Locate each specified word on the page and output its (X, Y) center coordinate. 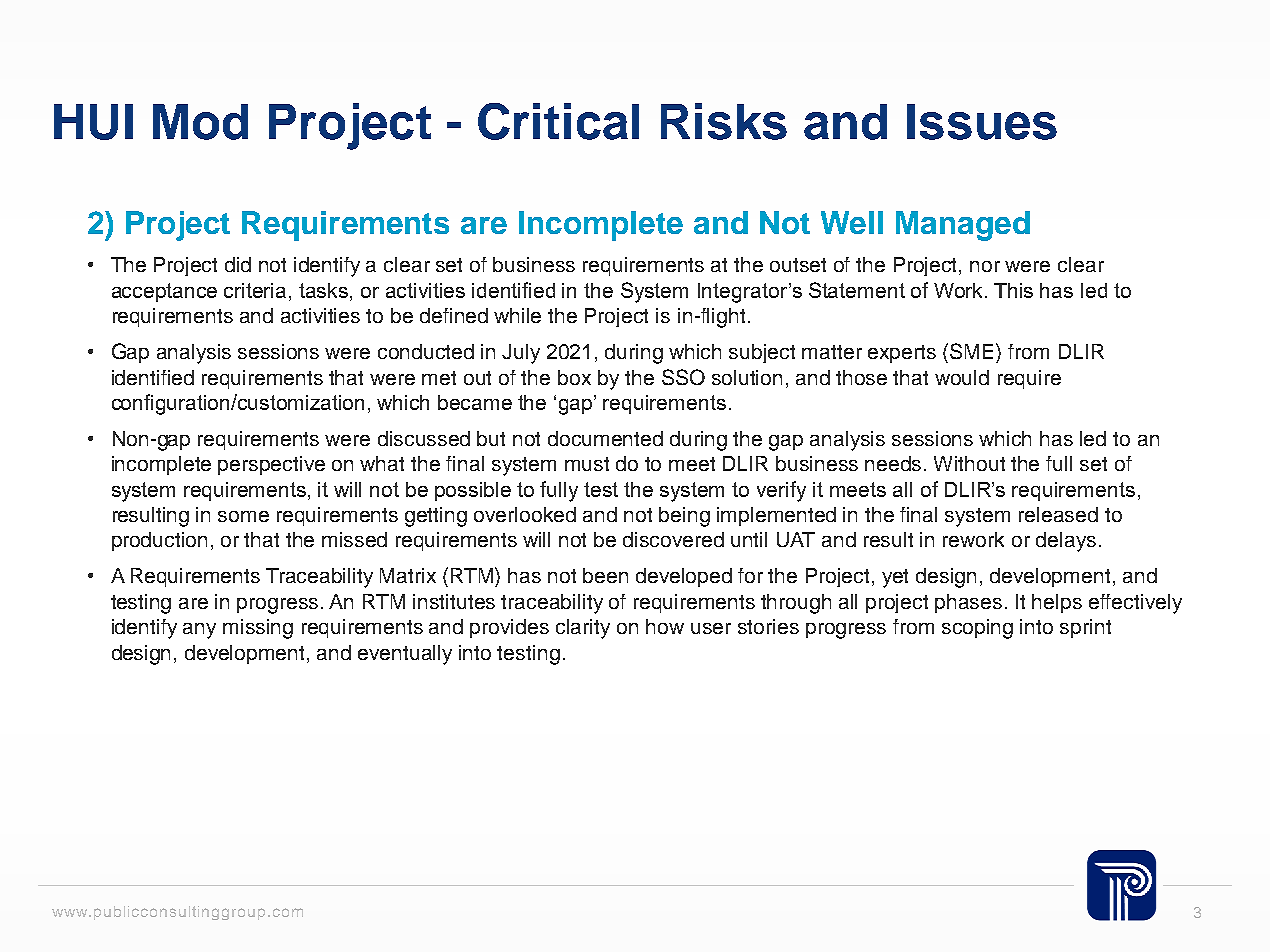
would (962, 377)
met (439, 378)
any (199, 631)
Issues (982, 122)
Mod (200, 122)
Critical (558, 121)
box (574, 377)
